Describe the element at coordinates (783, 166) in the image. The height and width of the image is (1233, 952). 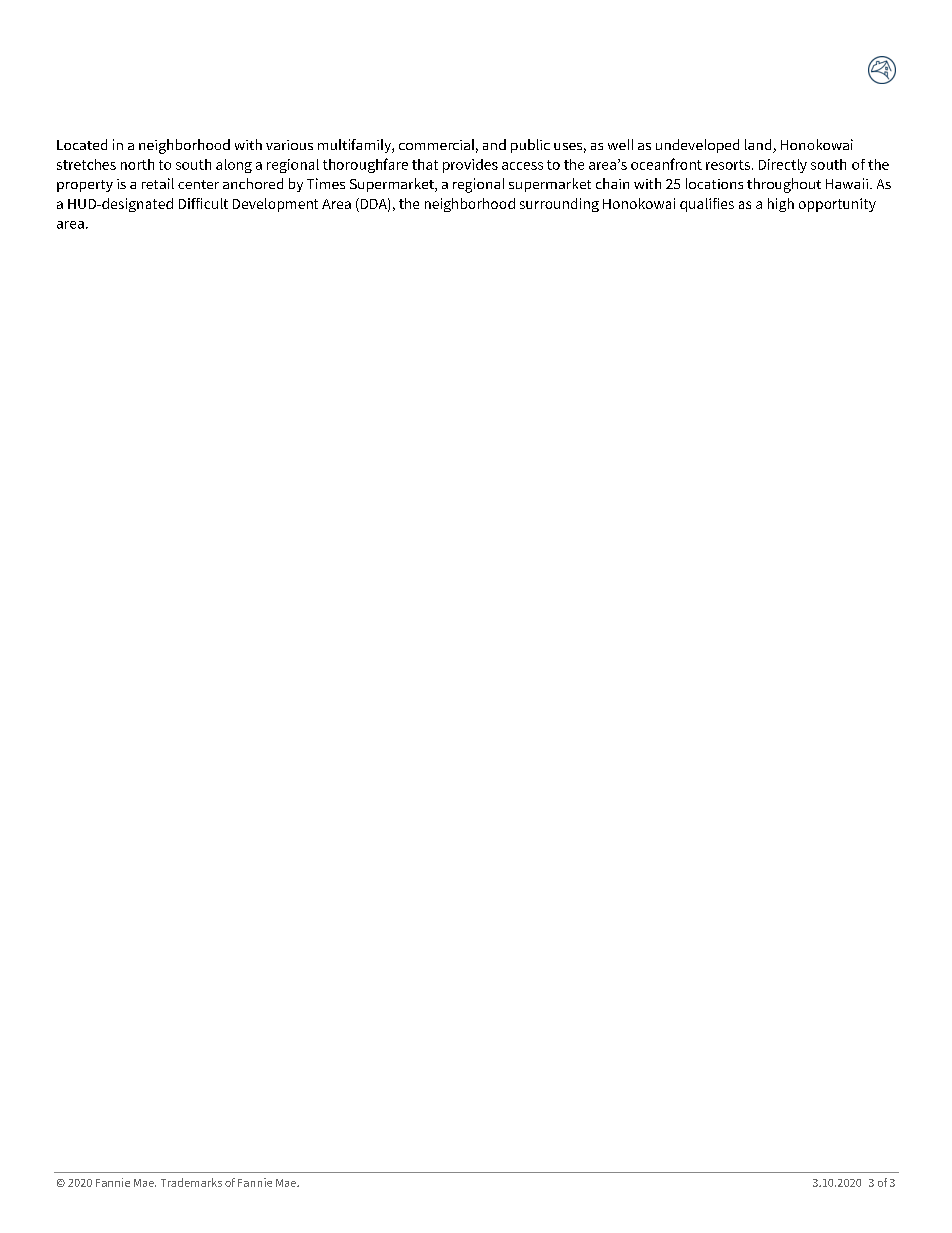
I see `Directly` at that location.
